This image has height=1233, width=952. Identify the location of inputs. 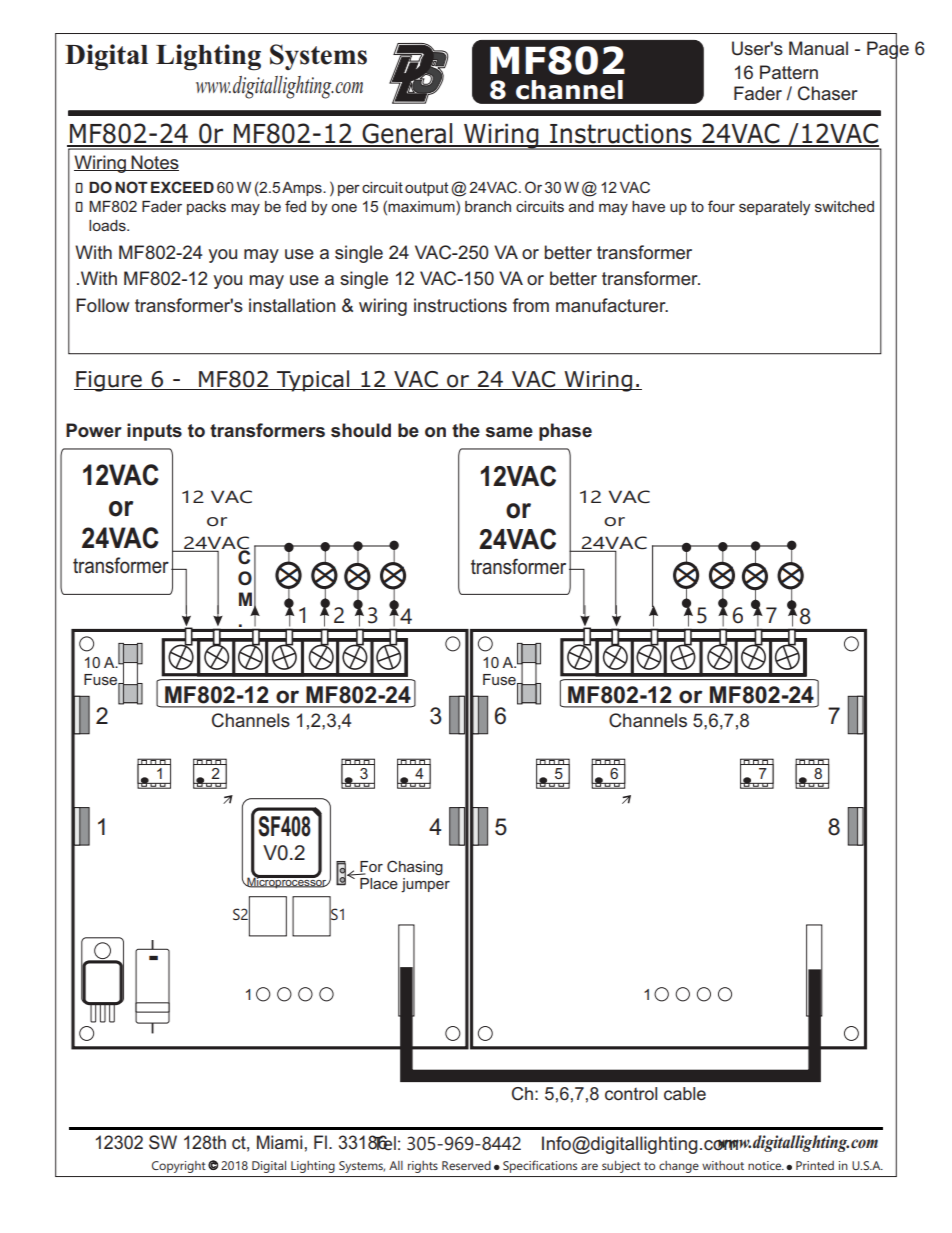
(154, 432).
